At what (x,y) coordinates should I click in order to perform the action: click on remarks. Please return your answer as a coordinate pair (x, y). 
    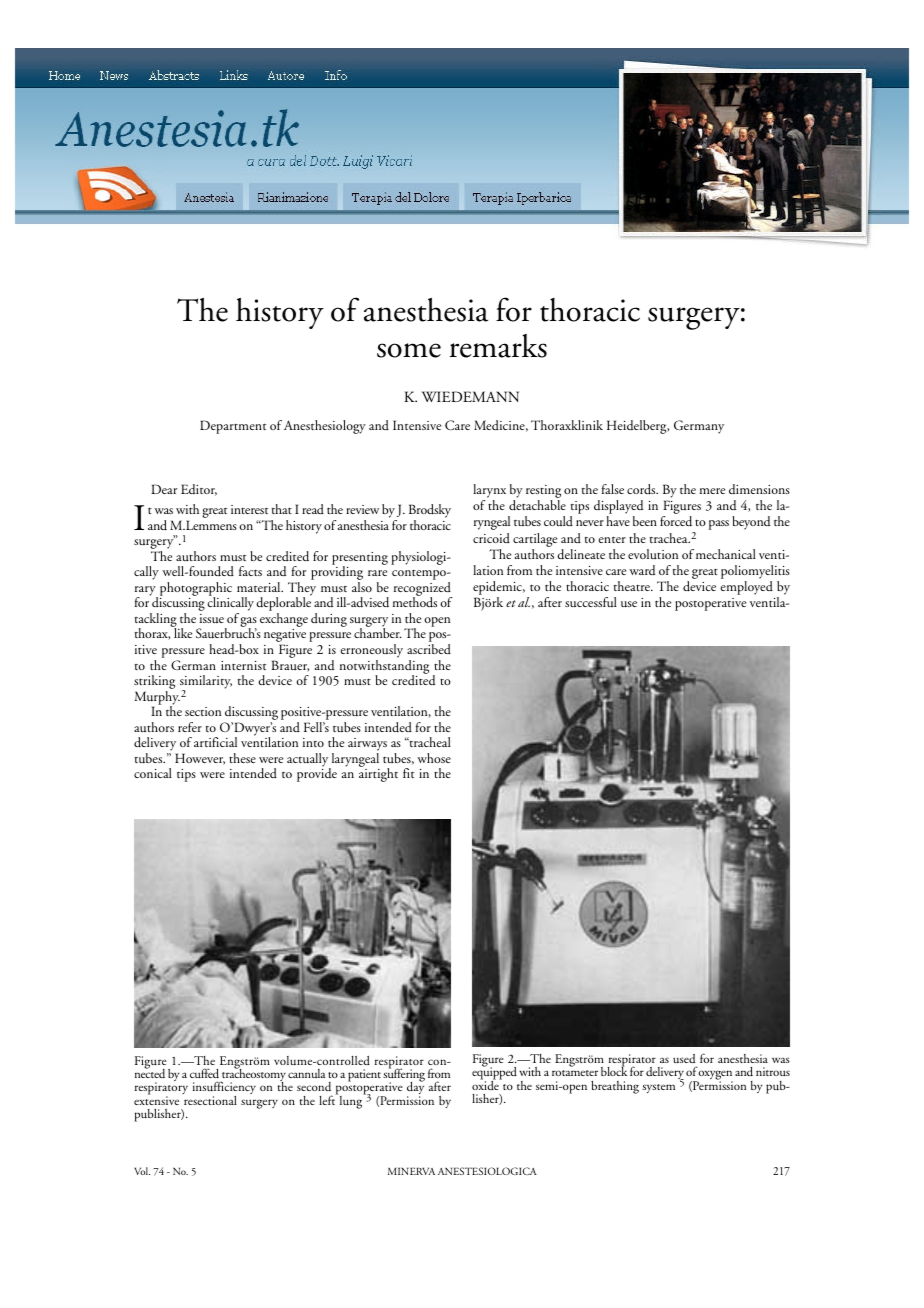
    Looking at the image, I should click on (498, 346).
